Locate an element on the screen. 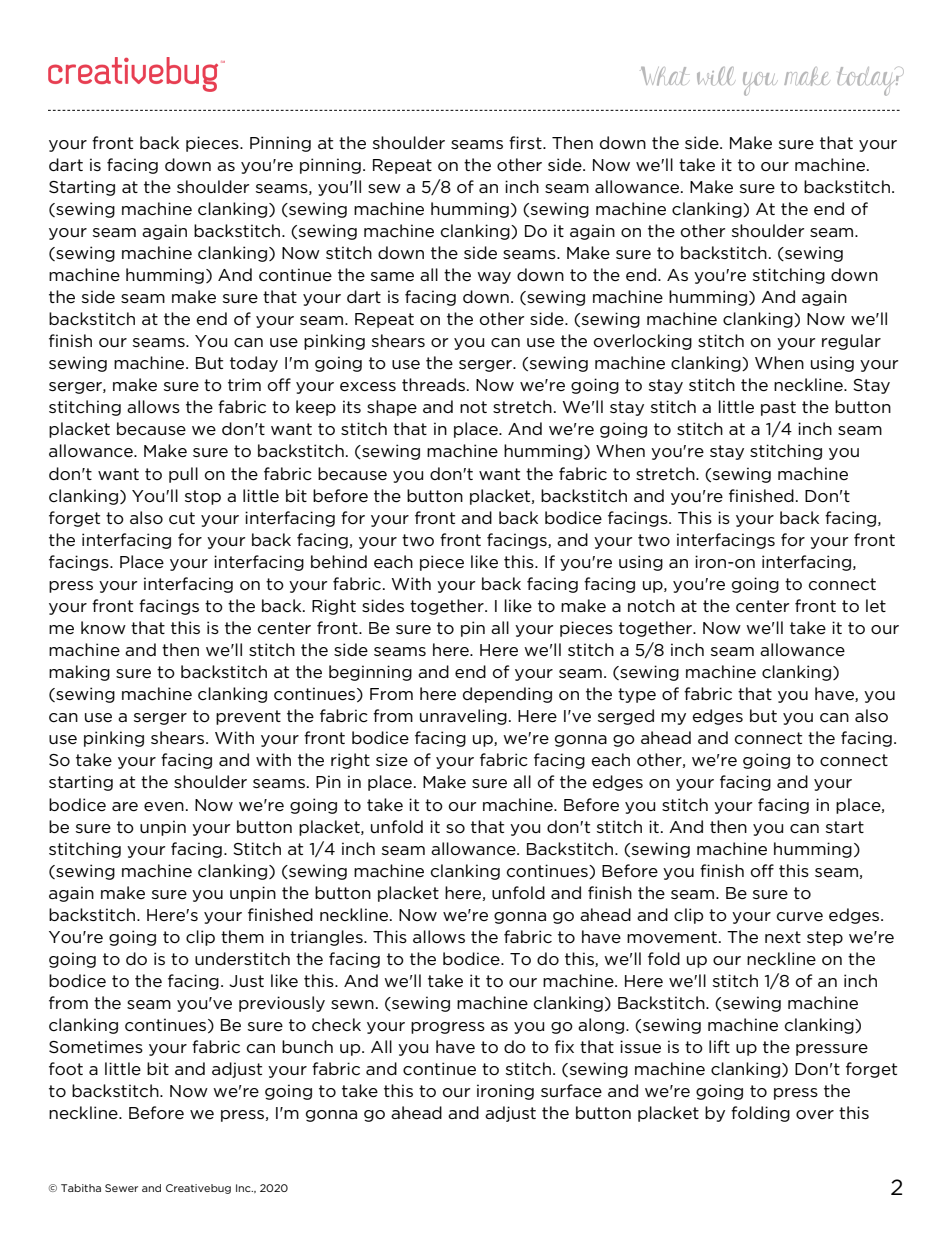  Sewer is located at coordinates (121, 1188).
